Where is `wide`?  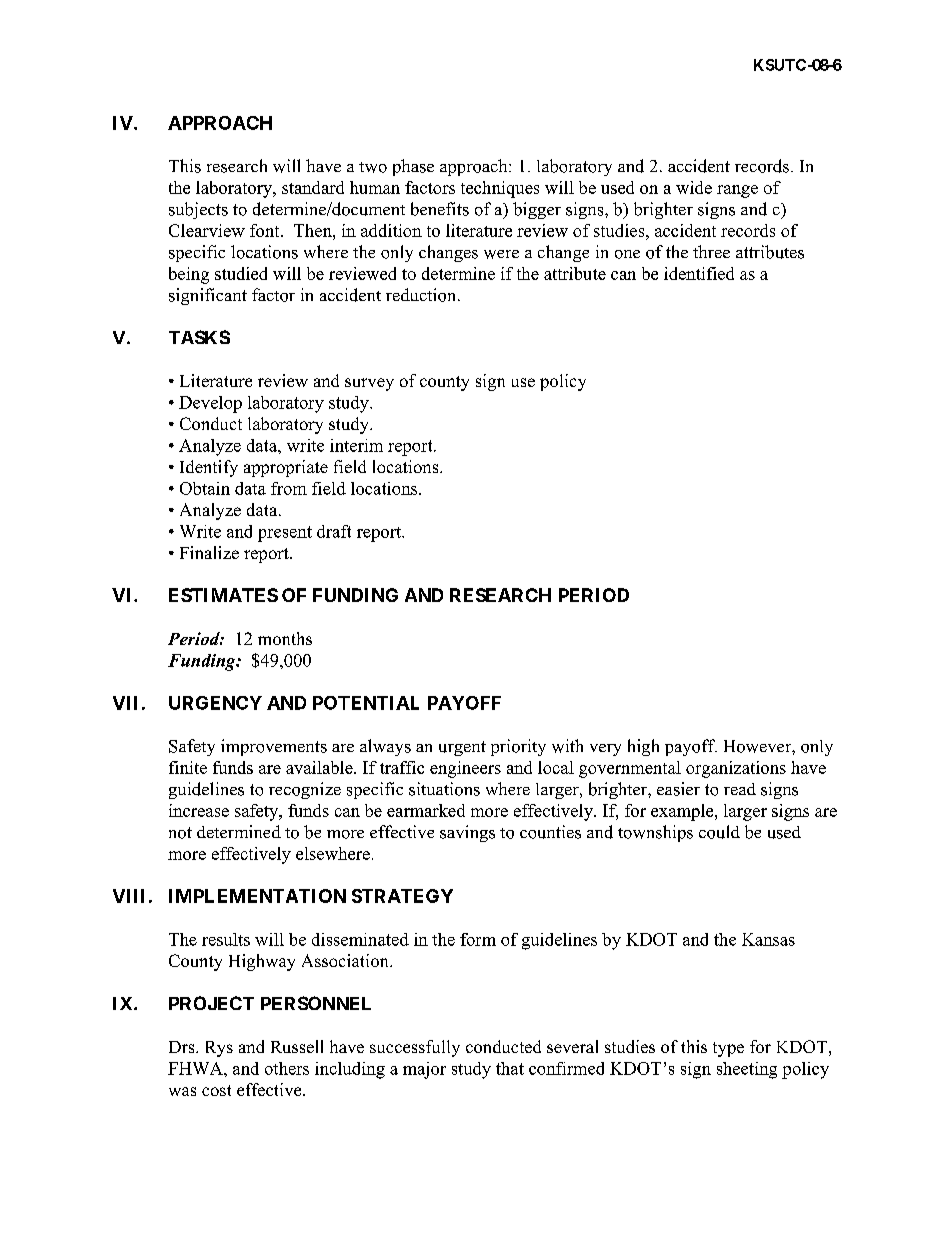
wide is located at coordinates (694, 187).
